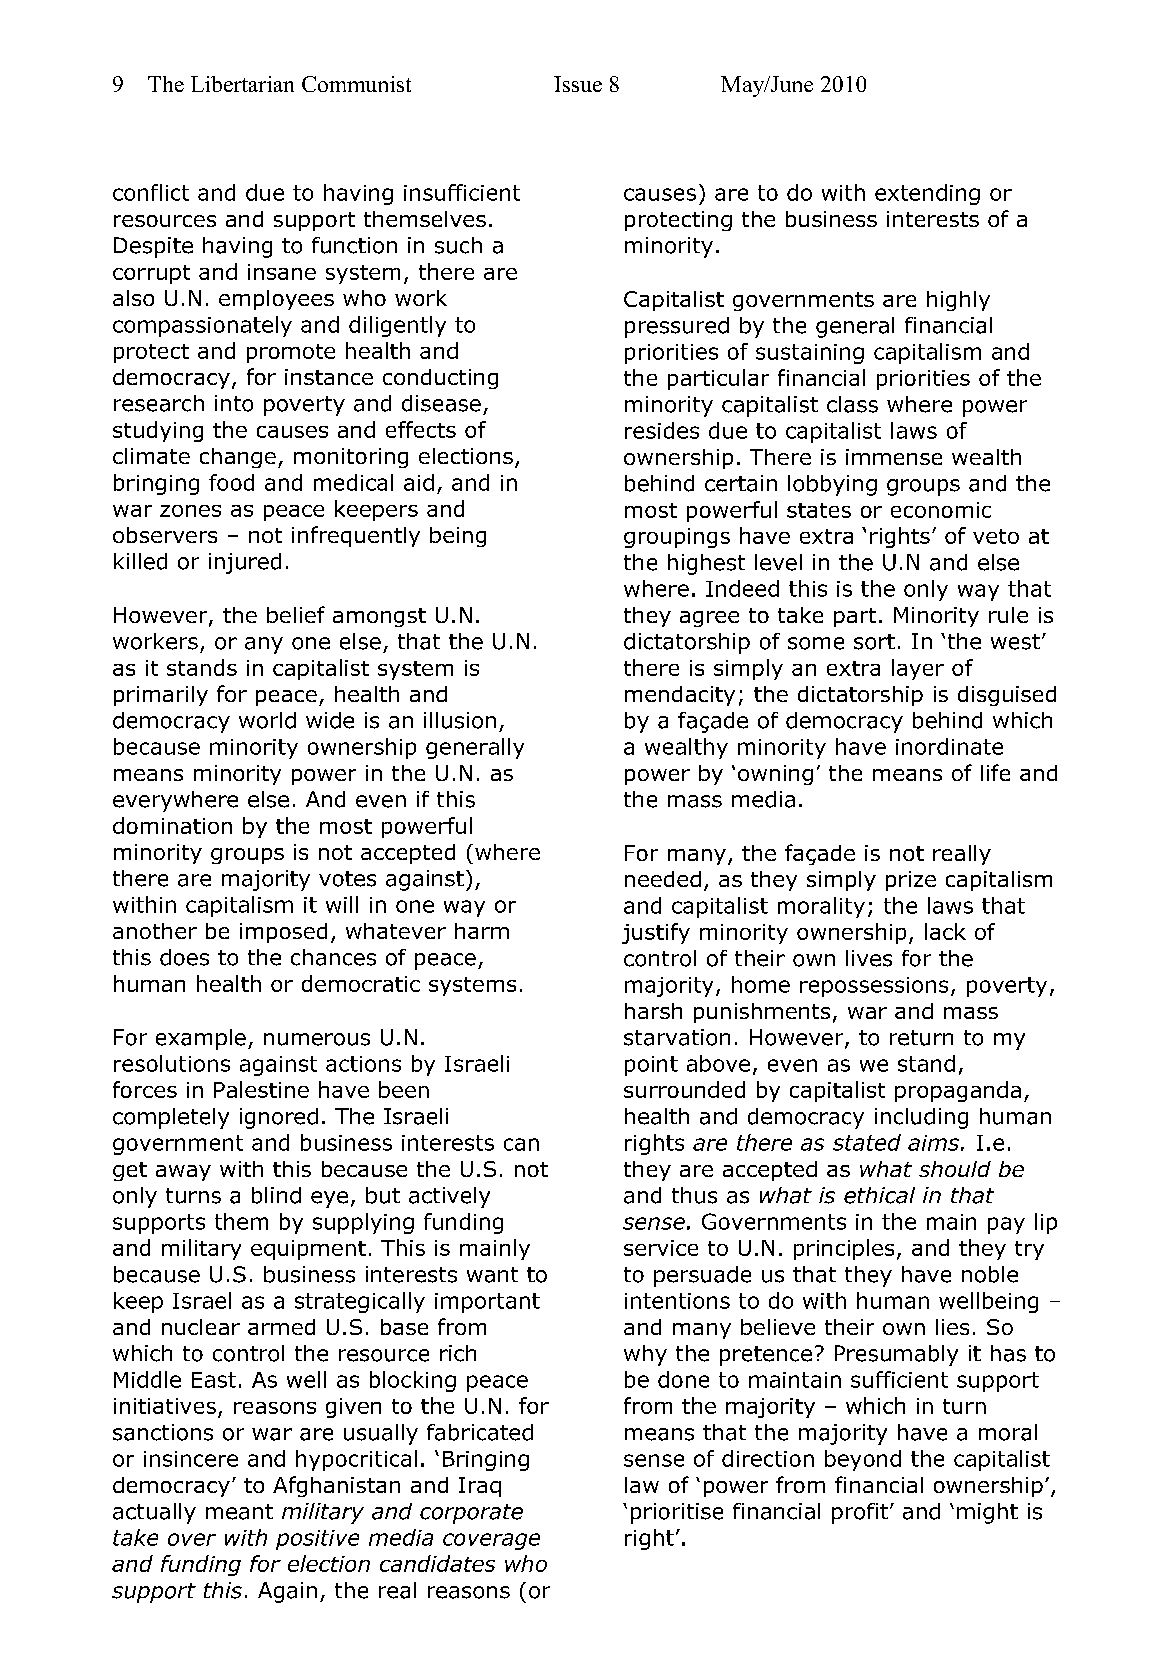 This image has height=1661, width=1174. I want to click on extending, so click(927, 194).
